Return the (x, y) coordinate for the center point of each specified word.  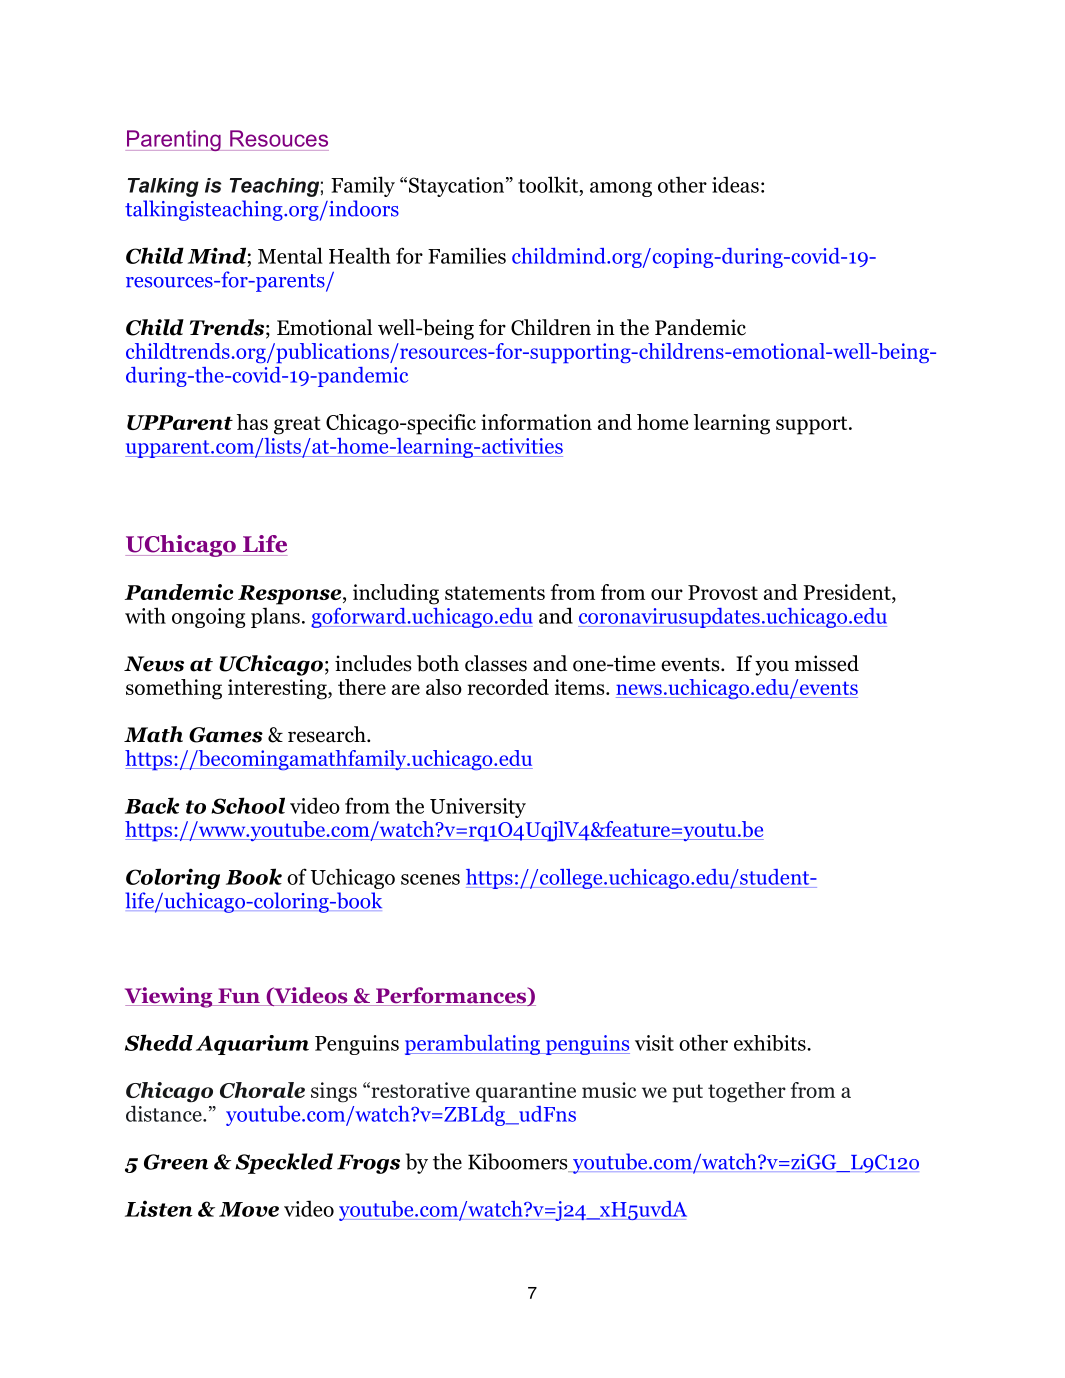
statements (495, 593)
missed (827, 663)
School (248, 805)
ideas (735, 184)
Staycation (458, 187)
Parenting (174, 140)
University (478, 808)
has (252, 422)
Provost (723, 592)
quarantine (526, 1092)
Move (249, 1209)
